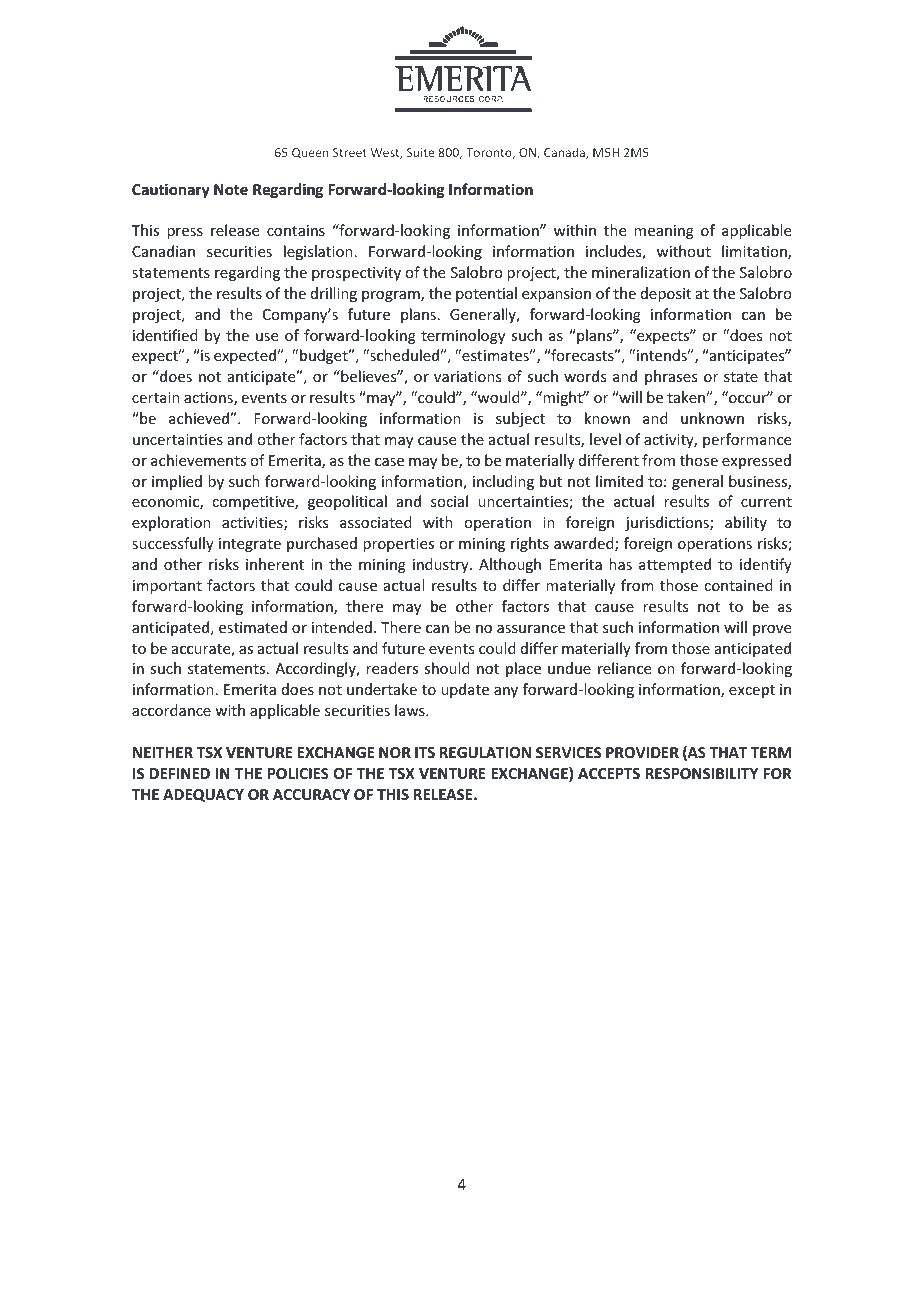  What do you see at coordinates (664, 232) in the screenshot?
I see `meaning` at bounding box center [664, 232].
